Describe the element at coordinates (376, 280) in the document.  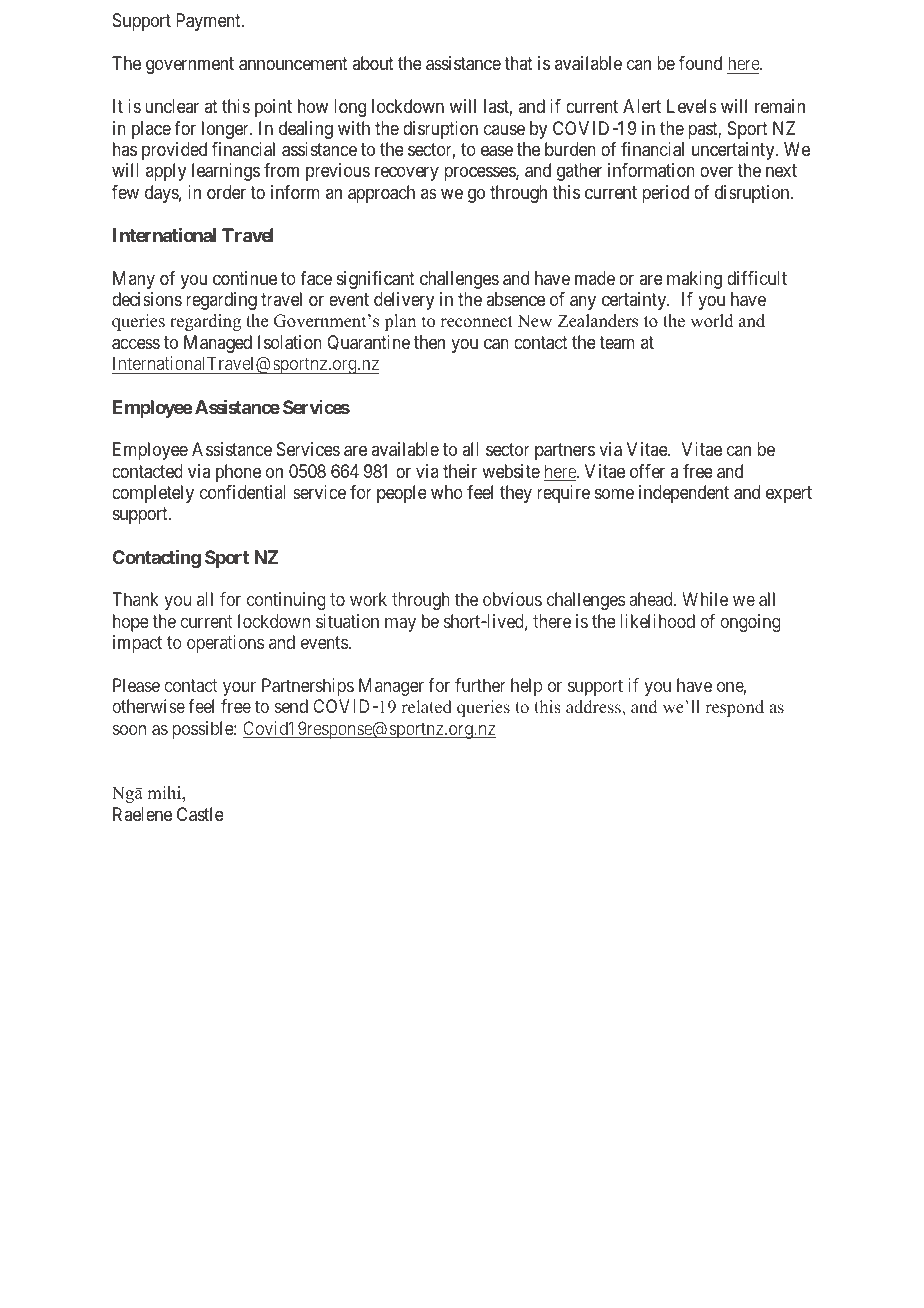
I see `significant` at that location.
